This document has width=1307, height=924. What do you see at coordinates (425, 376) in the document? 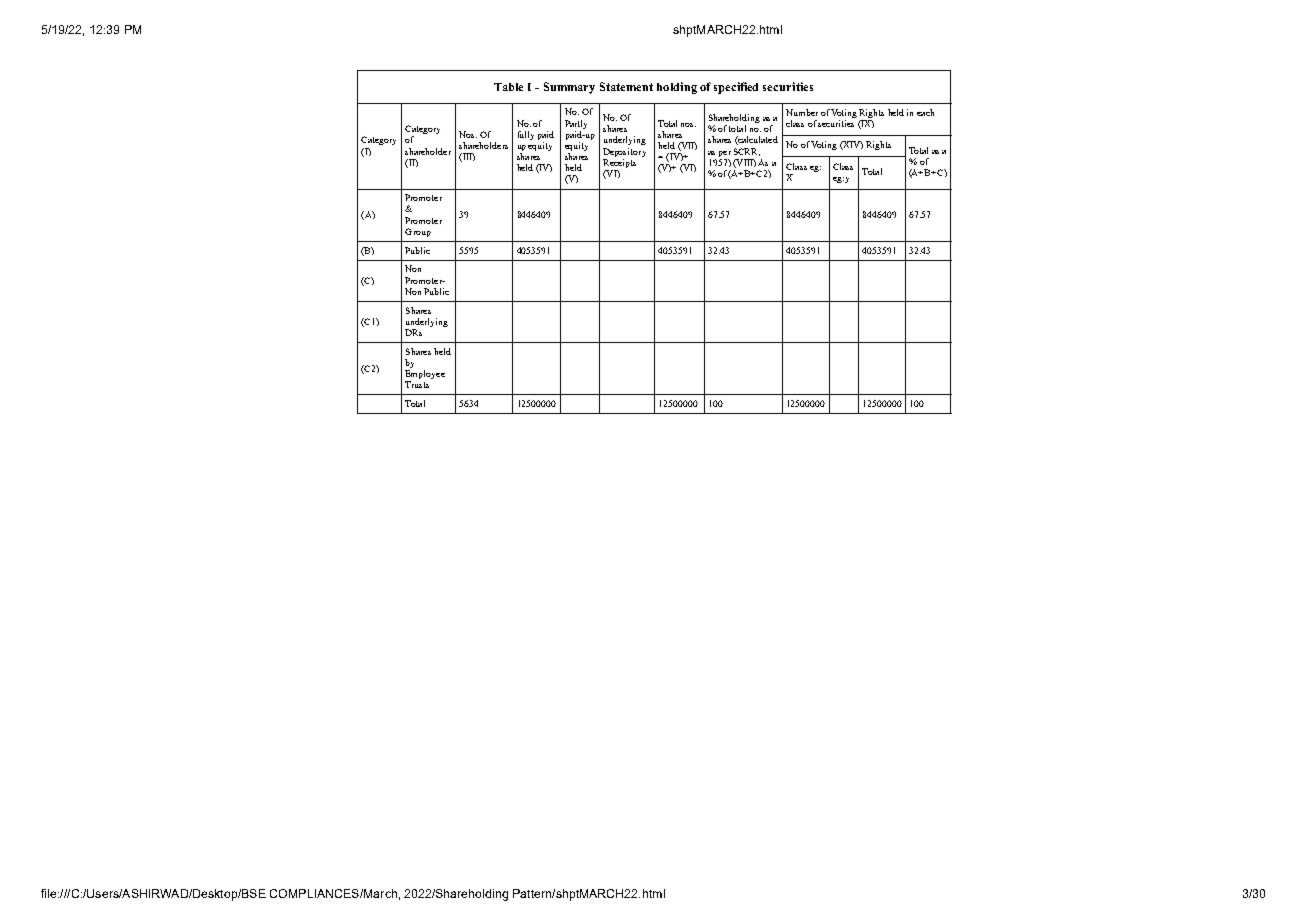
I see `Employee` at bounding box center [425, 376].
